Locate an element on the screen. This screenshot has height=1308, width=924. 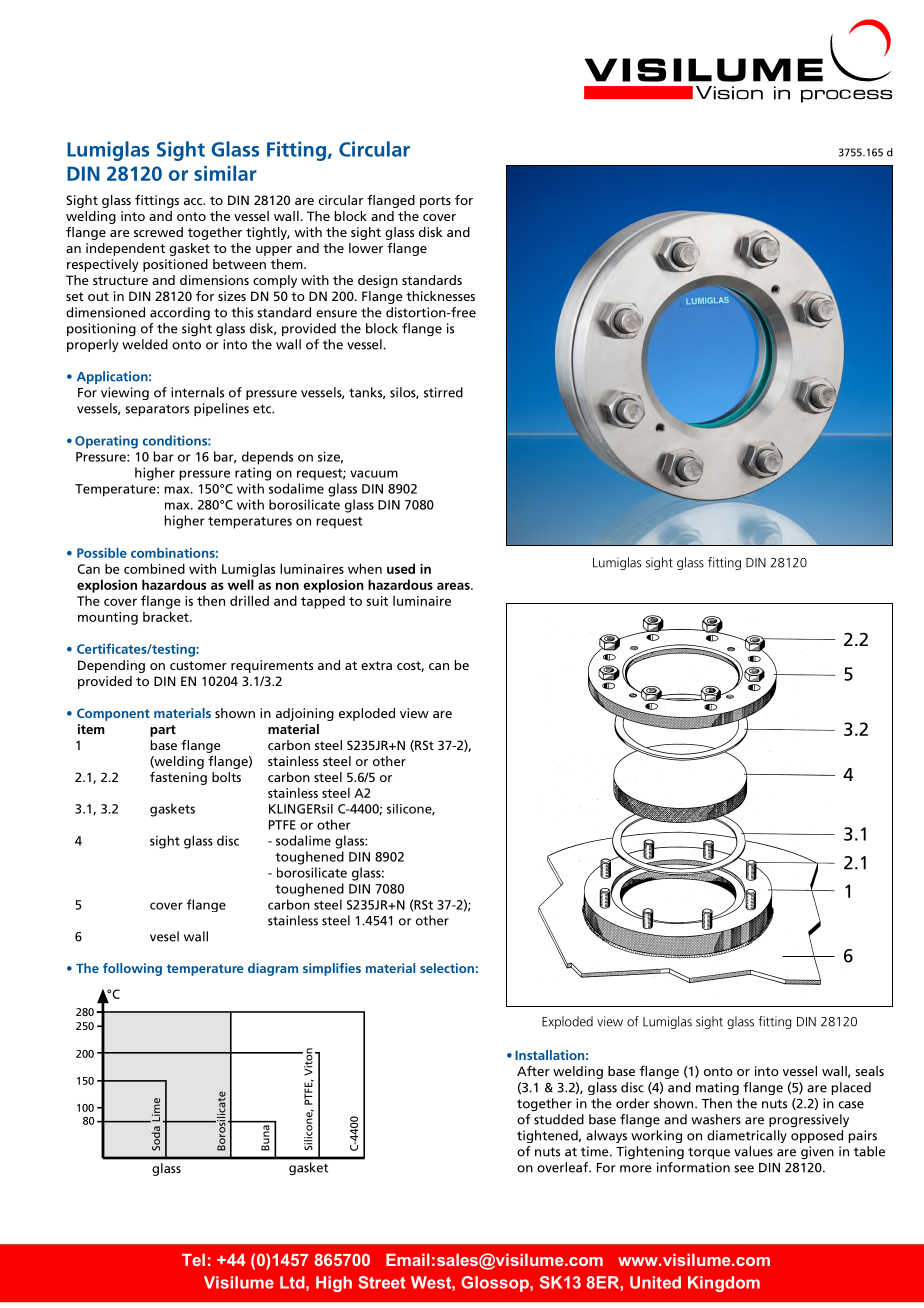
studded is located at coordinates (559, 1119).
